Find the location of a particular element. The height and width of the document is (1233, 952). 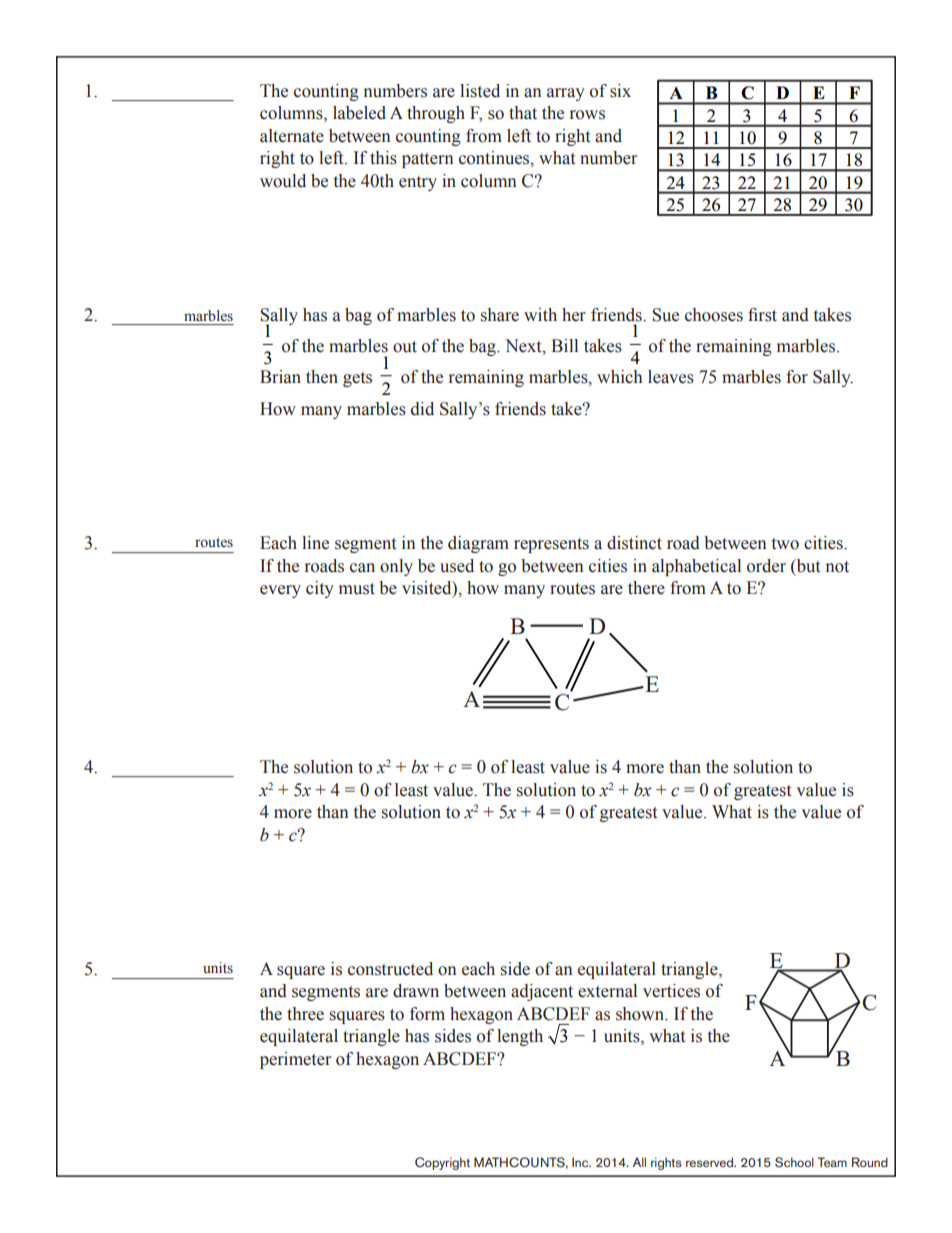

first is located at coordinates (762, 315).
